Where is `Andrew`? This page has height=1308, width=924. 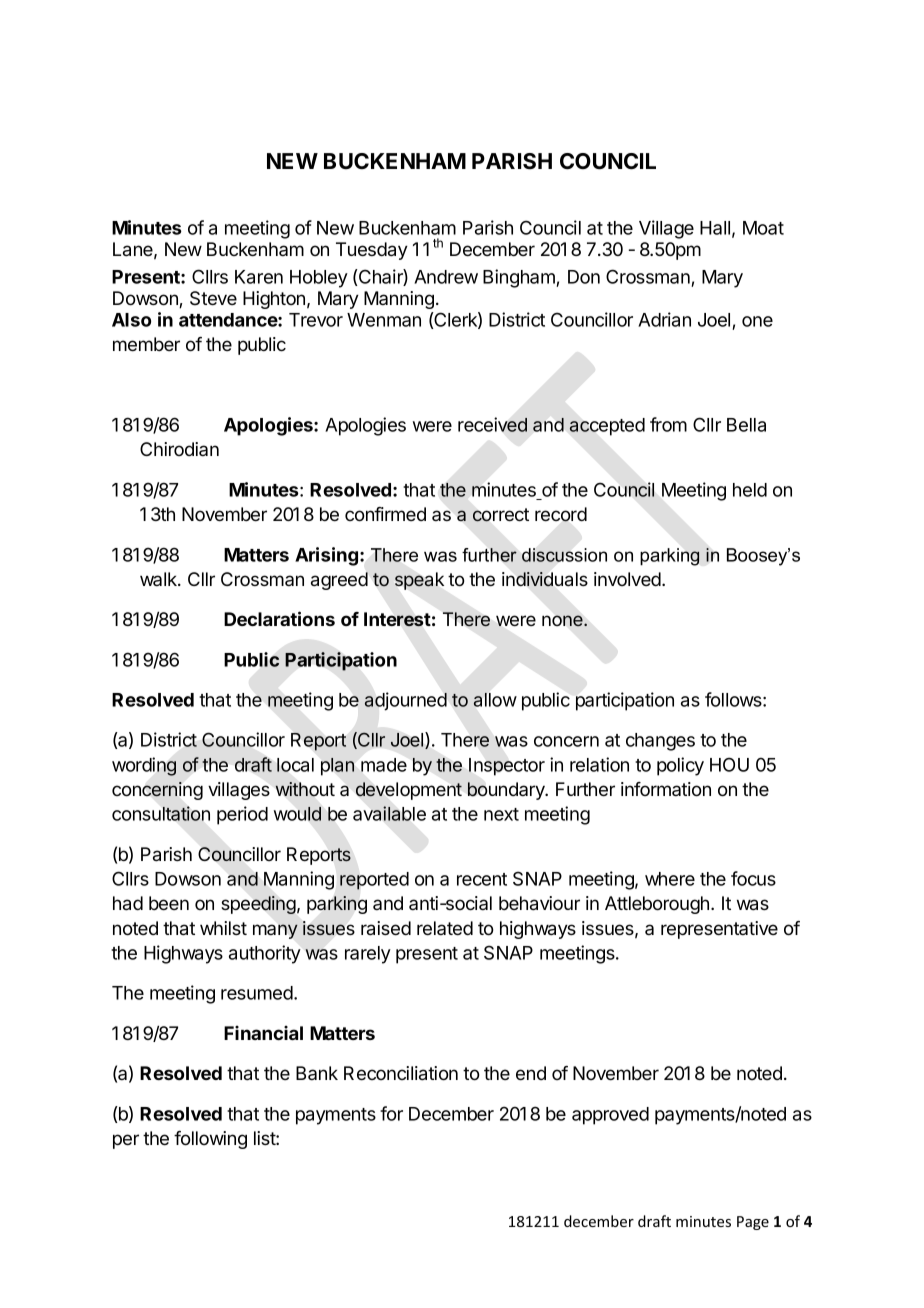 Andrew is located at coordinates (446, 277).
